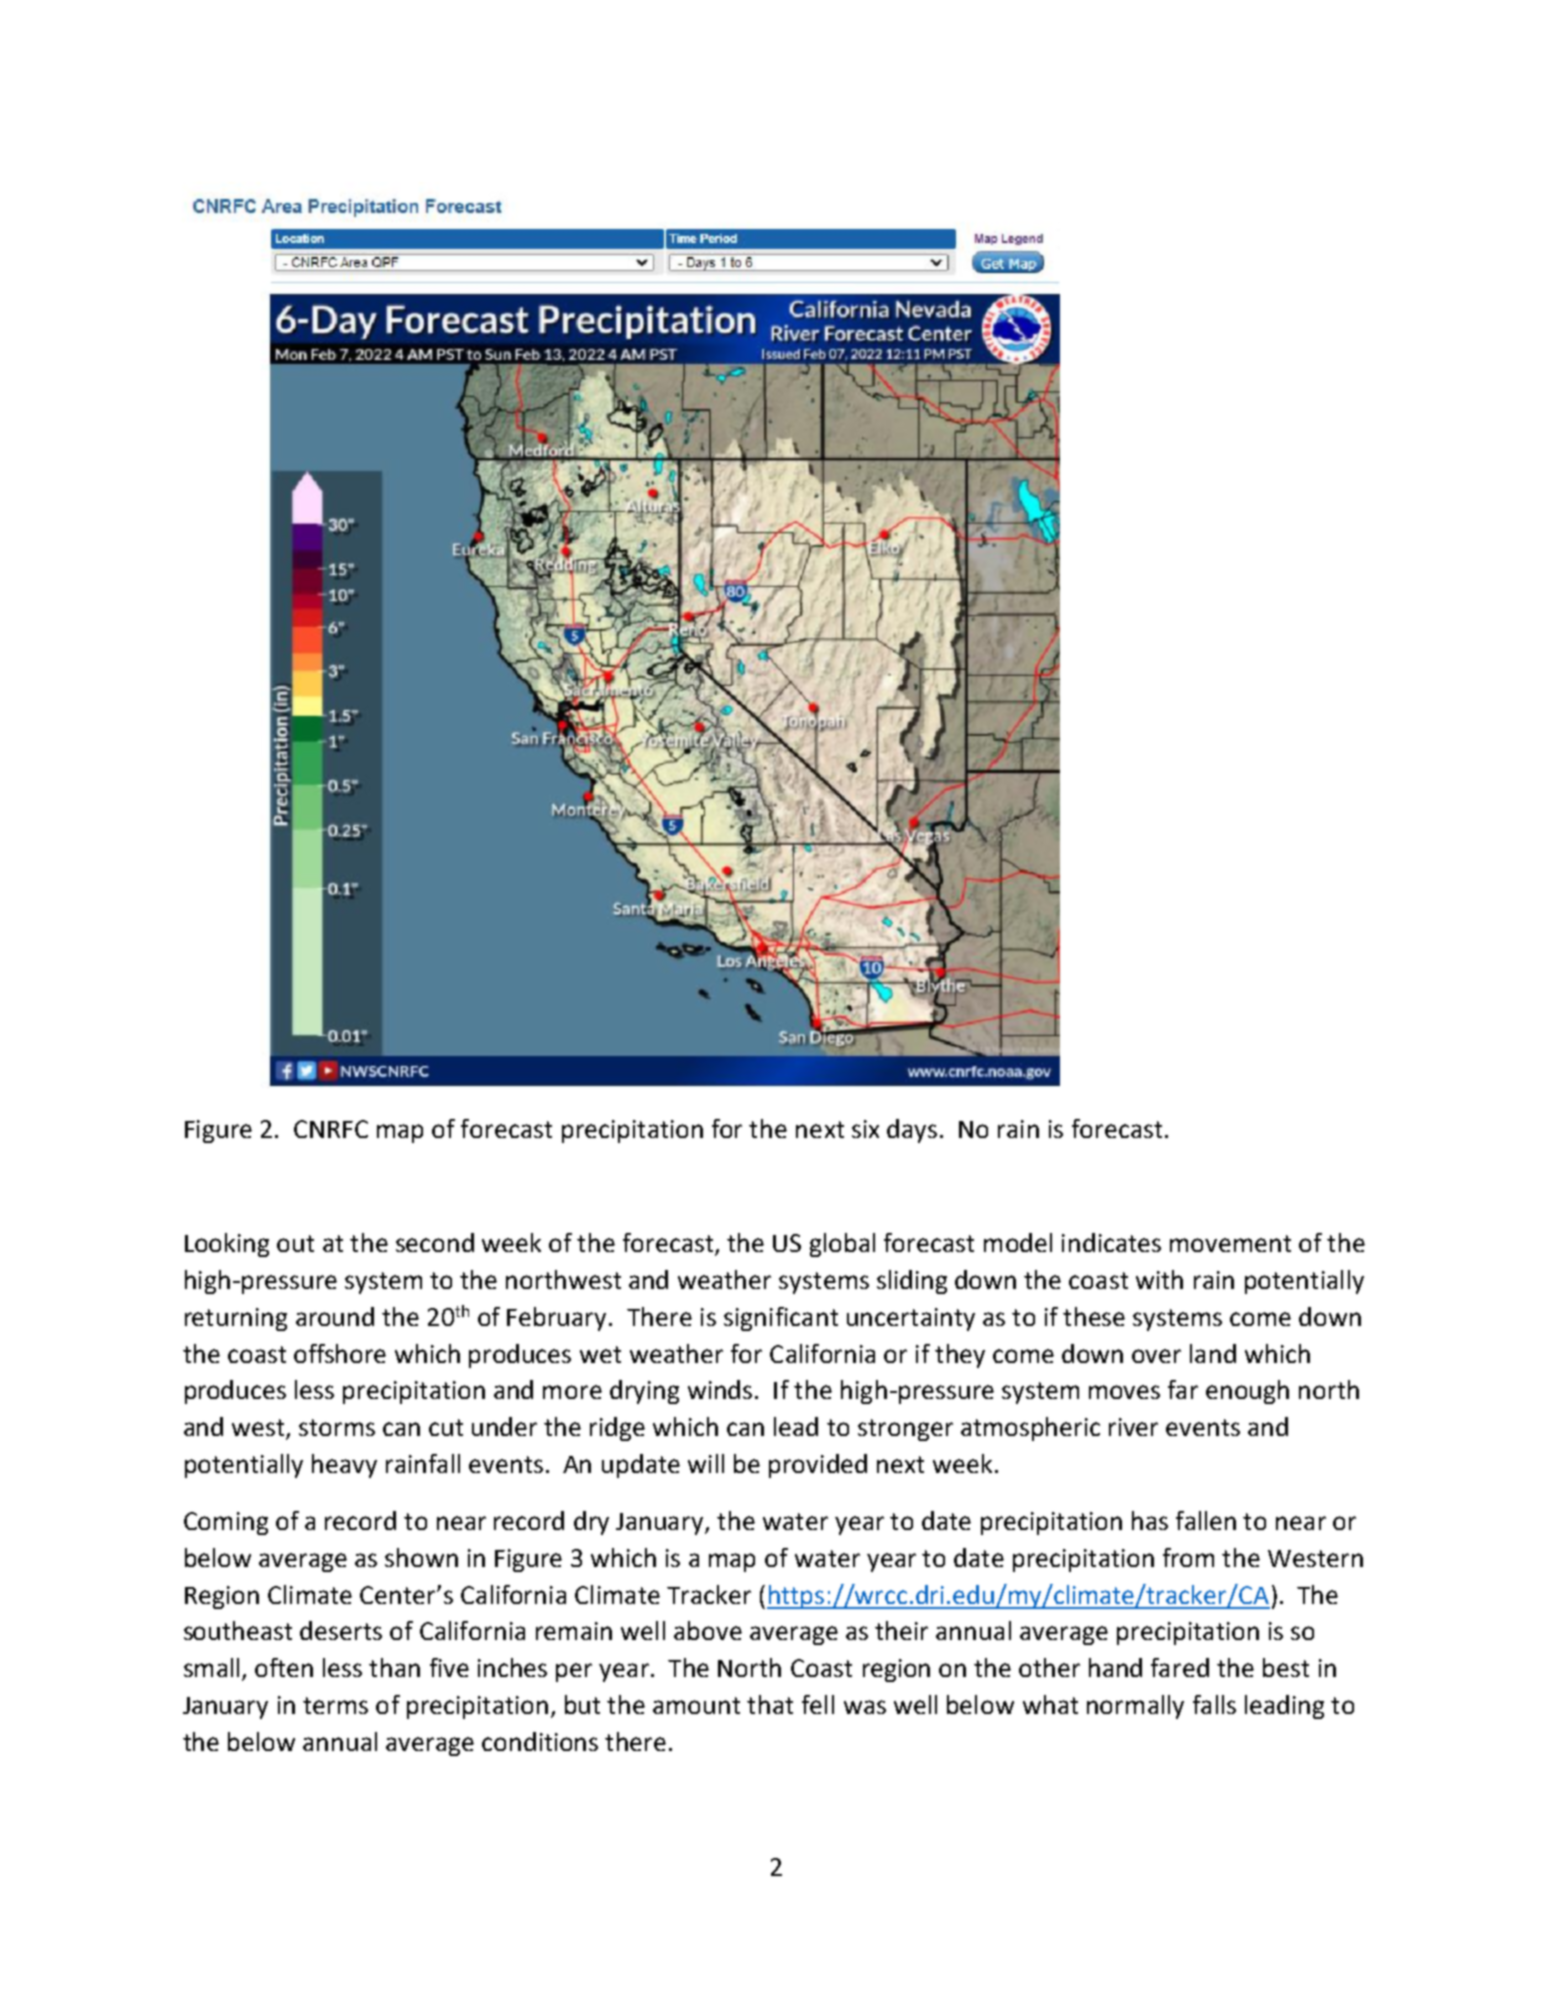 The image size is (1552, 2009). I want to click on that, so click(770, 1704).
